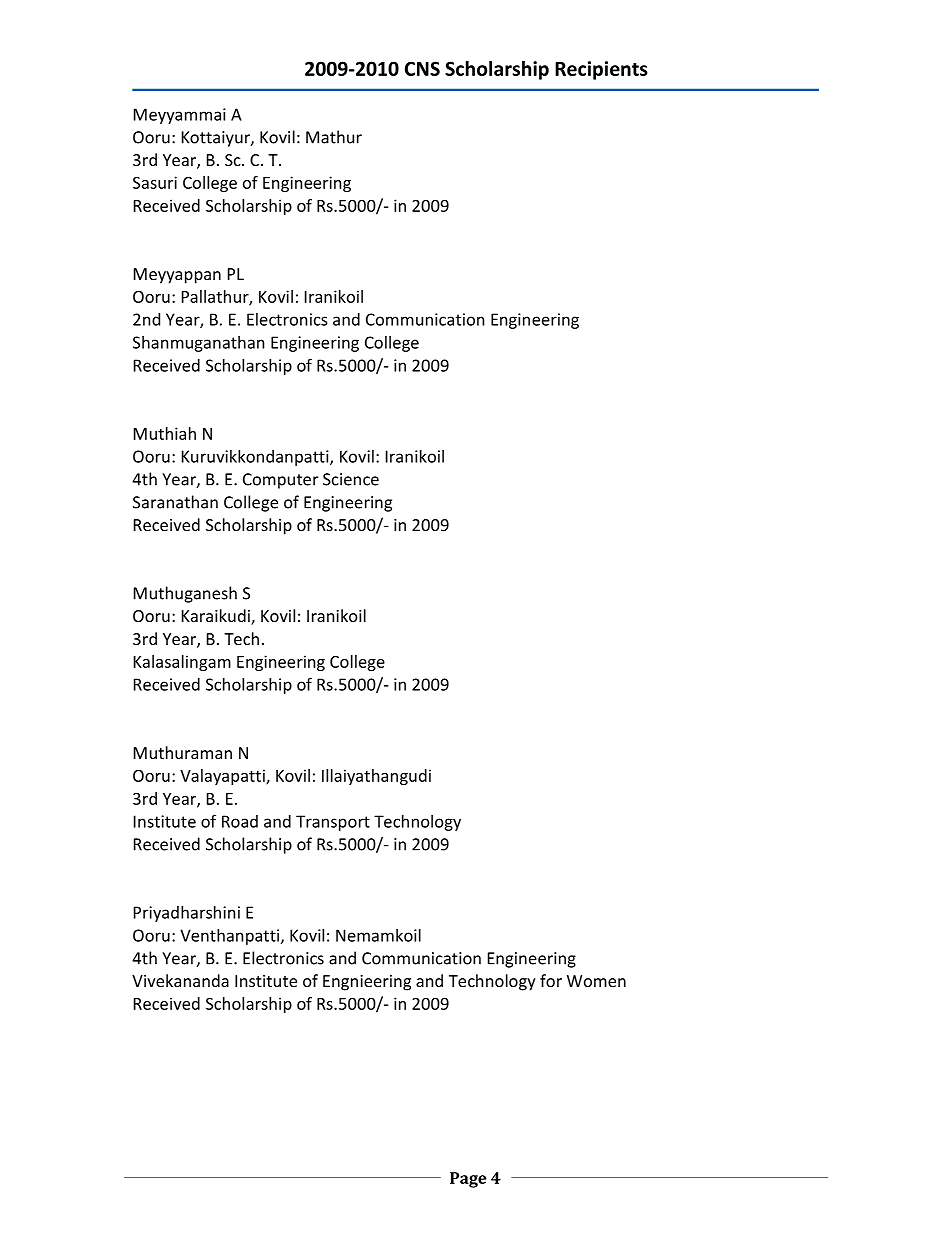 The height and width of the page is (1233, 952). What do you see at coordinates (240, 821) in the page?
I see `Road` at bounding box center [240, 821].
